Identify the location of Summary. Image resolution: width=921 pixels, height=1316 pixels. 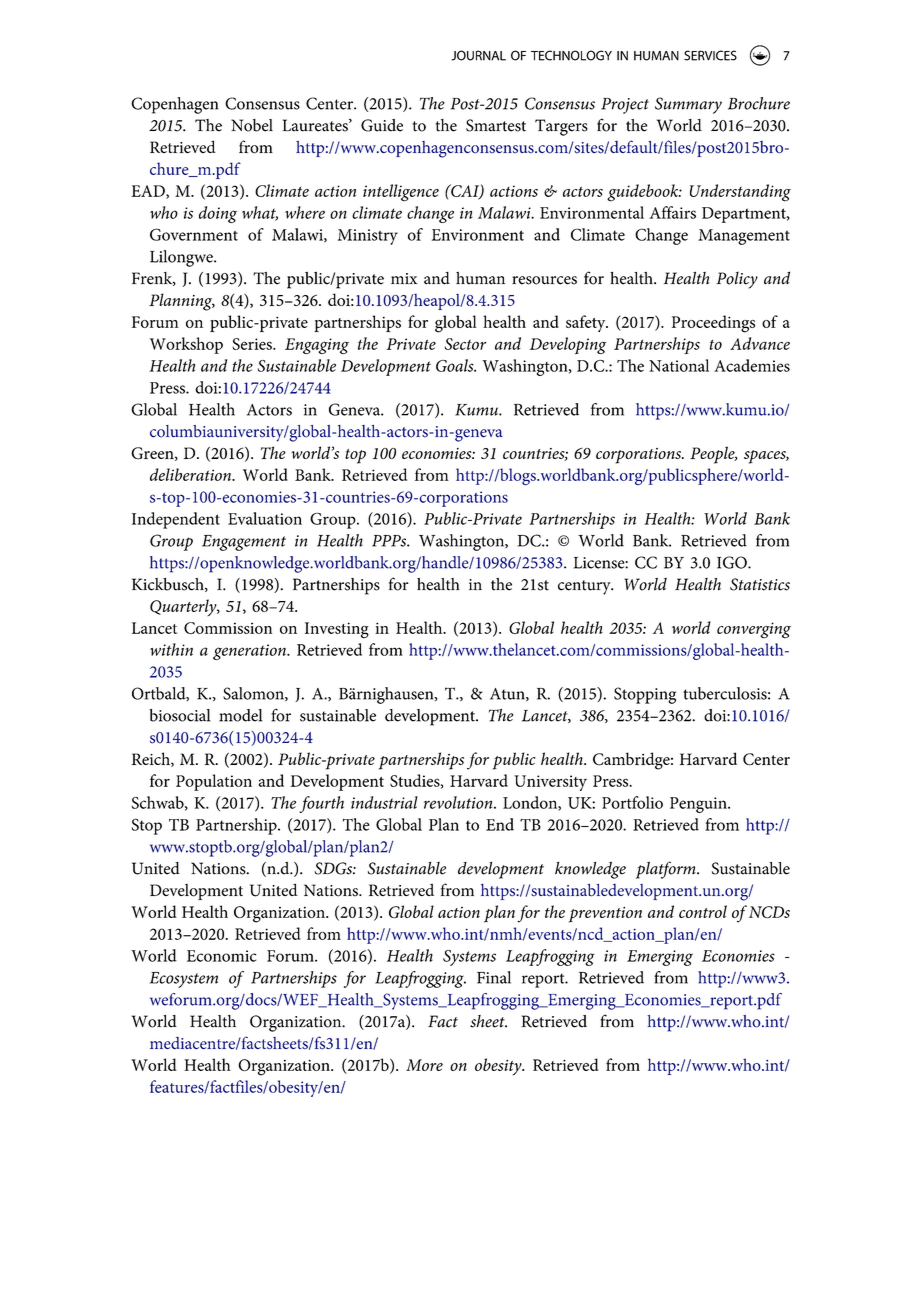
(688, 105).
